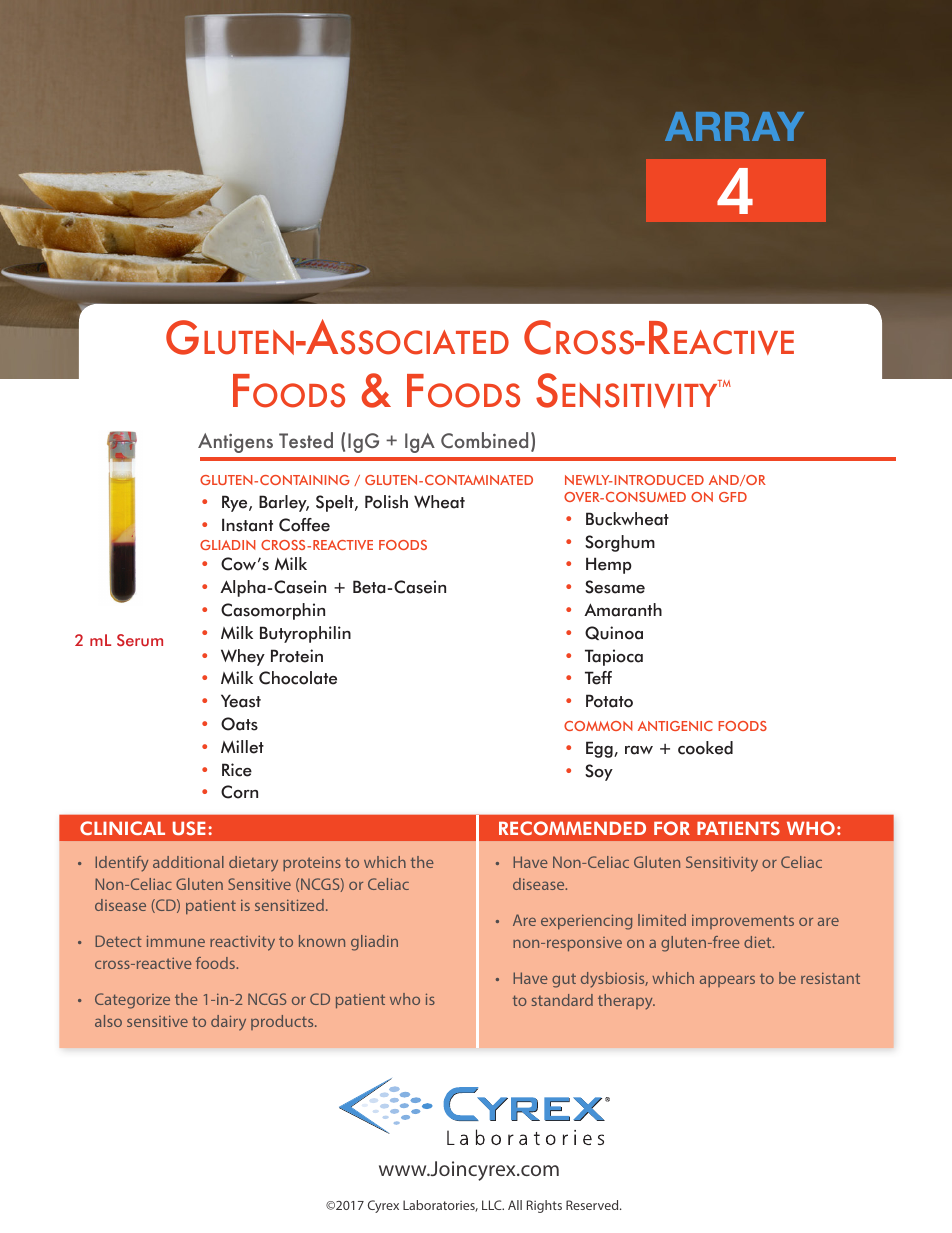 The width and height of the page is (952, 1233). I want to click on Antigens, so click(235, 443).
